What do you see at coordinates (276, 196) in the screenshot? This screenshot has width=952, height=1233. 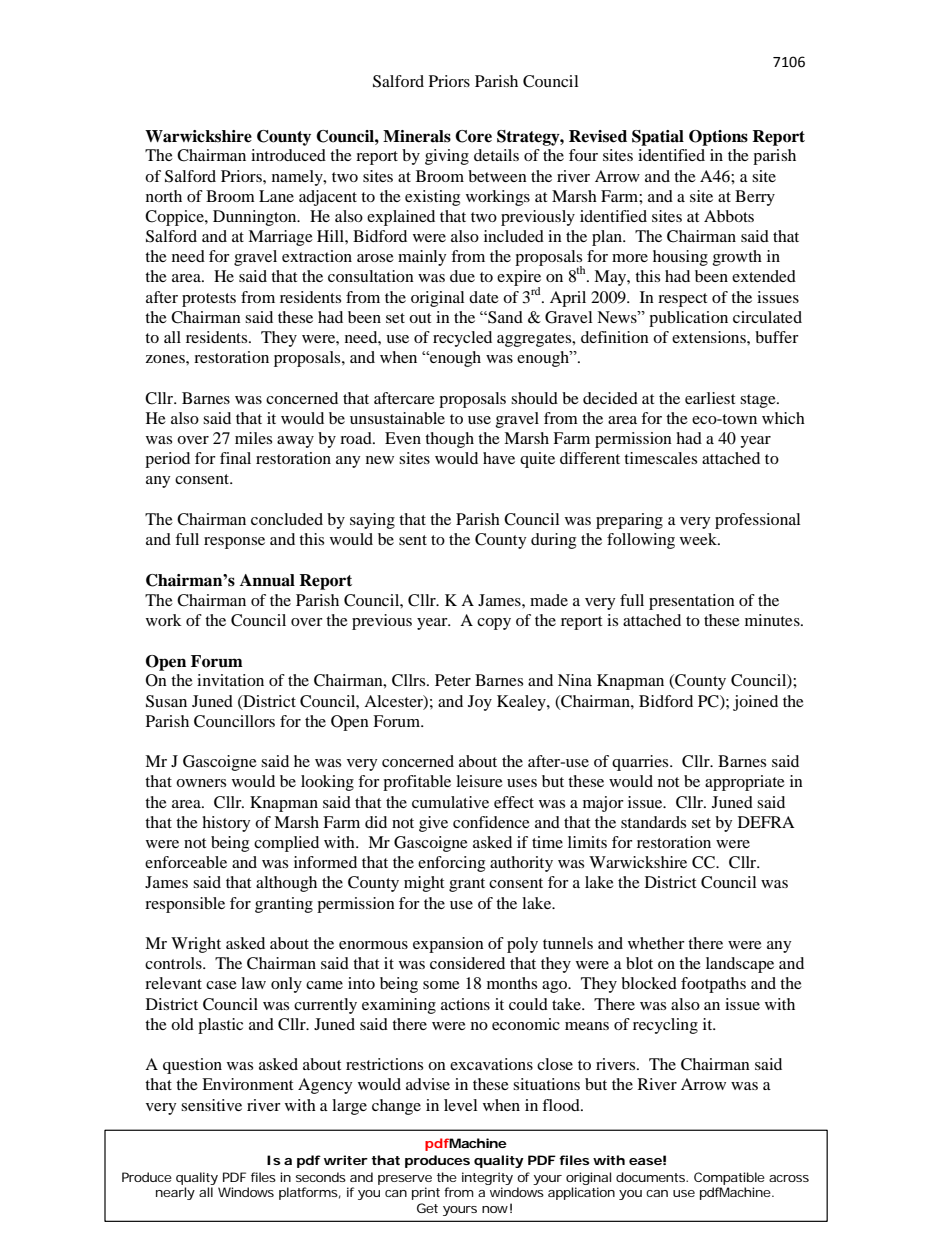 I see `Lane` at bounding box center [276, 196].
